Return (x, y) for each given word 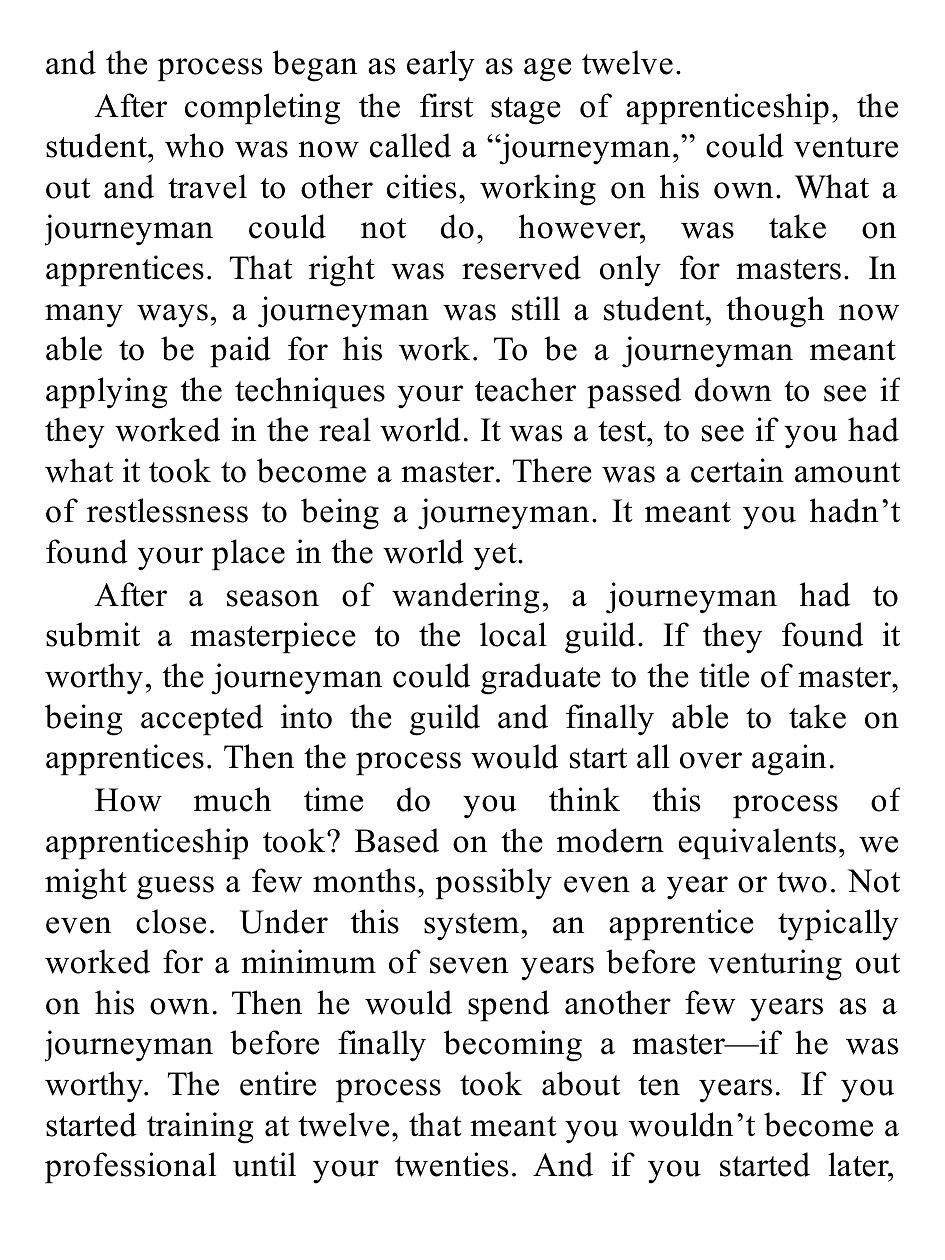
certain (737, 470)
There (552, 470)
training (200, 1128)
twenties (451, 1164)
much (232, 799)
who (194, 145)
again (789, 760)
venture (846, 147)
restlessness (167, 510)
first (446, 105)
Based (397, 840)
